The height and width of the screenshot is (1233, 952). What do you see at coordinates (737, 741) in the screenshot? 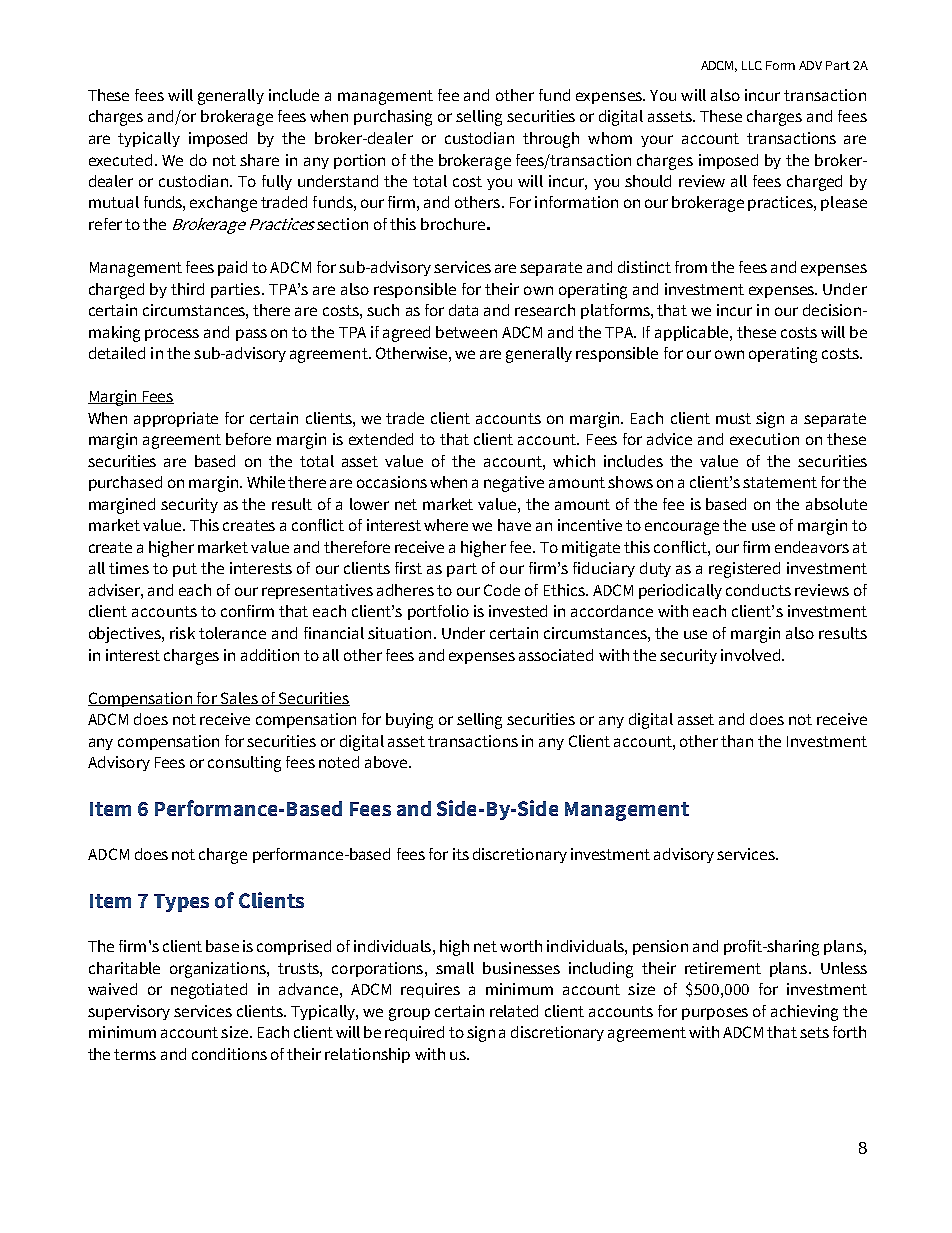
I see `than` at bounding box center [737, 741].
